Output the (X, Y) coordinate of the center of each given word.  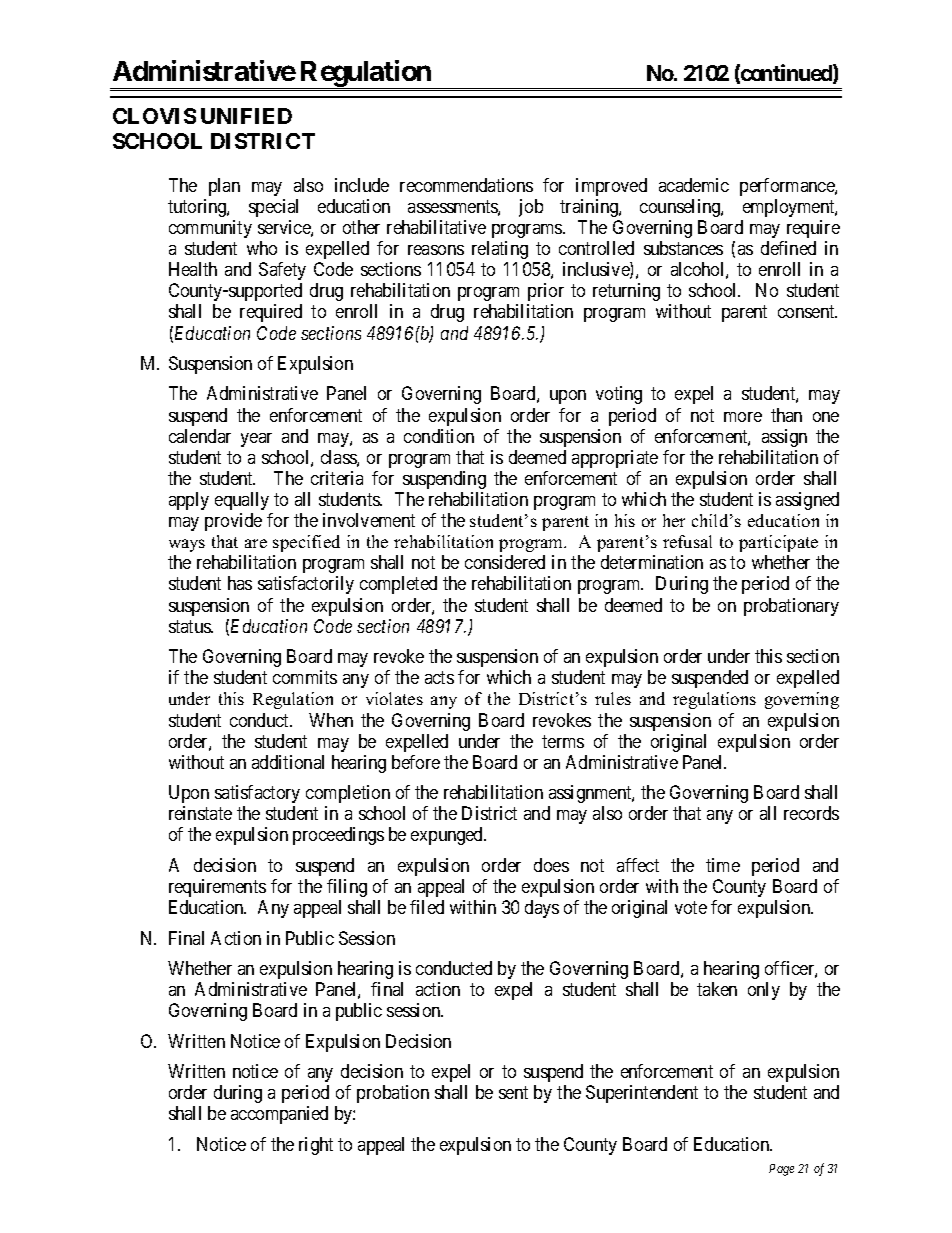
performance (788, 187)
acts (439, 678)
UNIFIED (246, 116)
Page (781, 1170)
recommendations (466, 185)
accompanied (279, 1115)
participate (778, 543)
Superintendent (642, 1094)
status (190, 626)
